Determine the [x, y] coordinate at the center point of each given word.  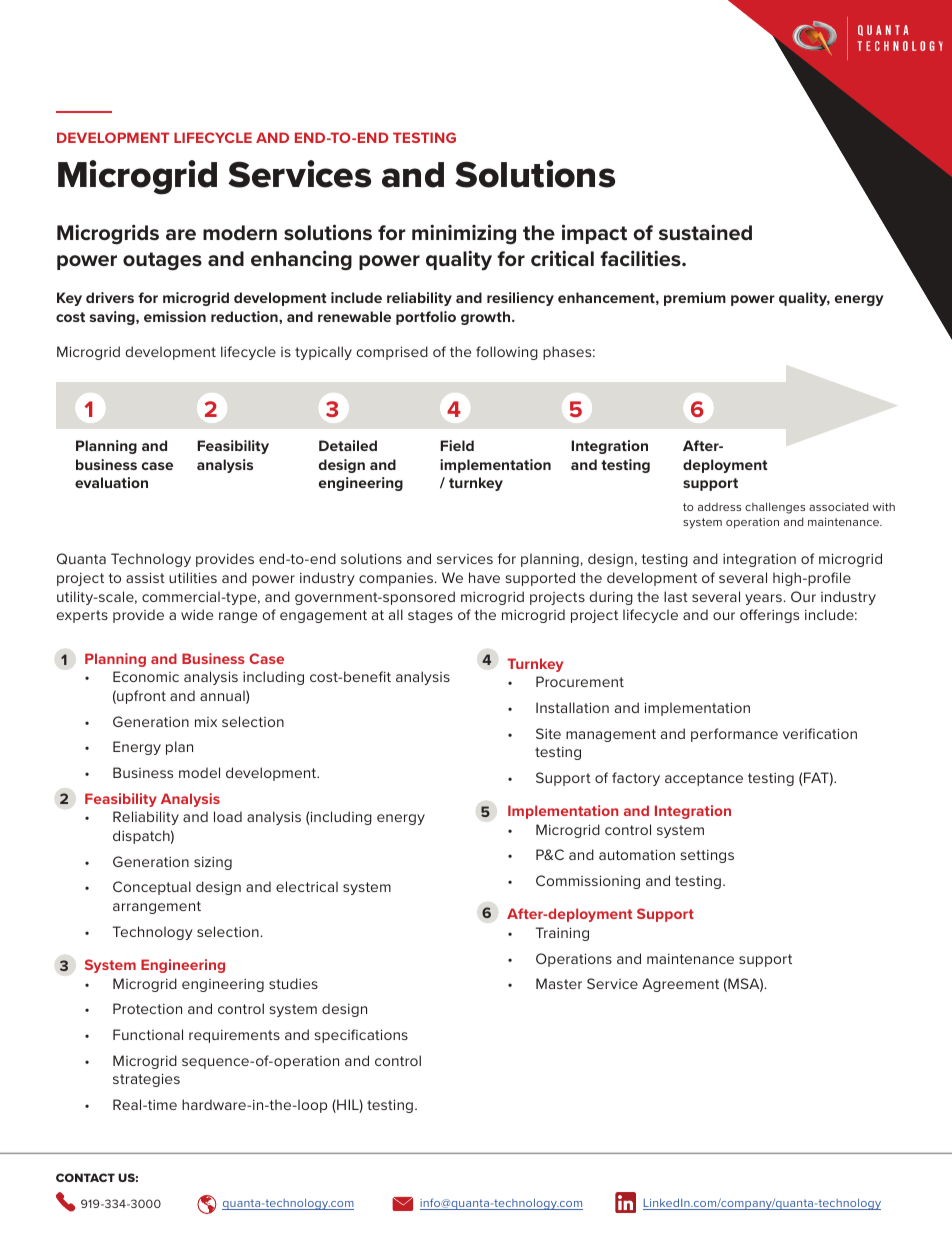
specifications [361, 1036]
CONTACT [85, 1177]
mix [206, 722]
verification [820, 733]
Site [548, 733]
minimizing [464, 234]
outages [162, 261]
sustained [705, 232]
